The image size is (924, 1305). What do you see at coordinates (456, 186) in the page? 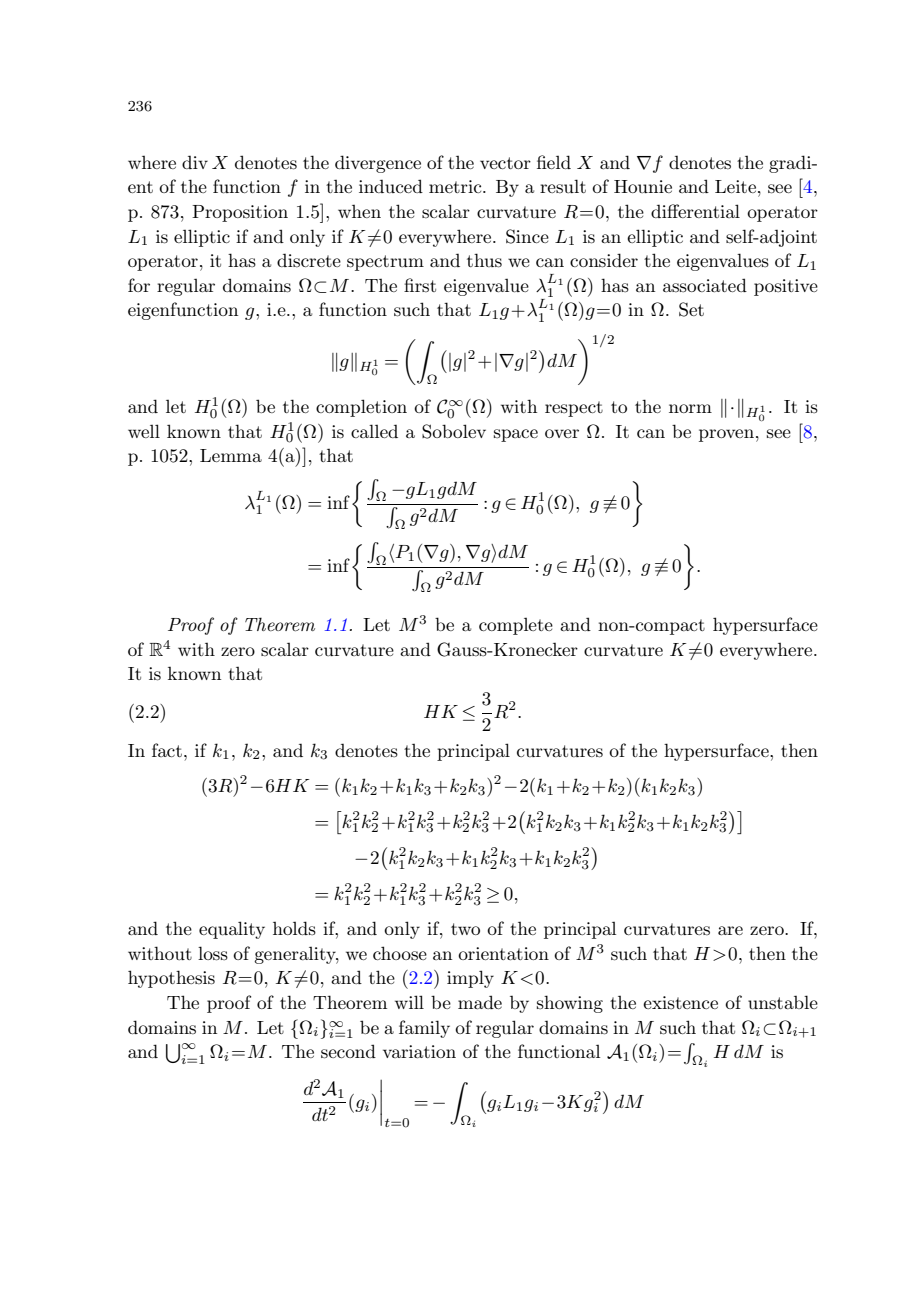
I see `metric` at bounding box center [456, 186].
